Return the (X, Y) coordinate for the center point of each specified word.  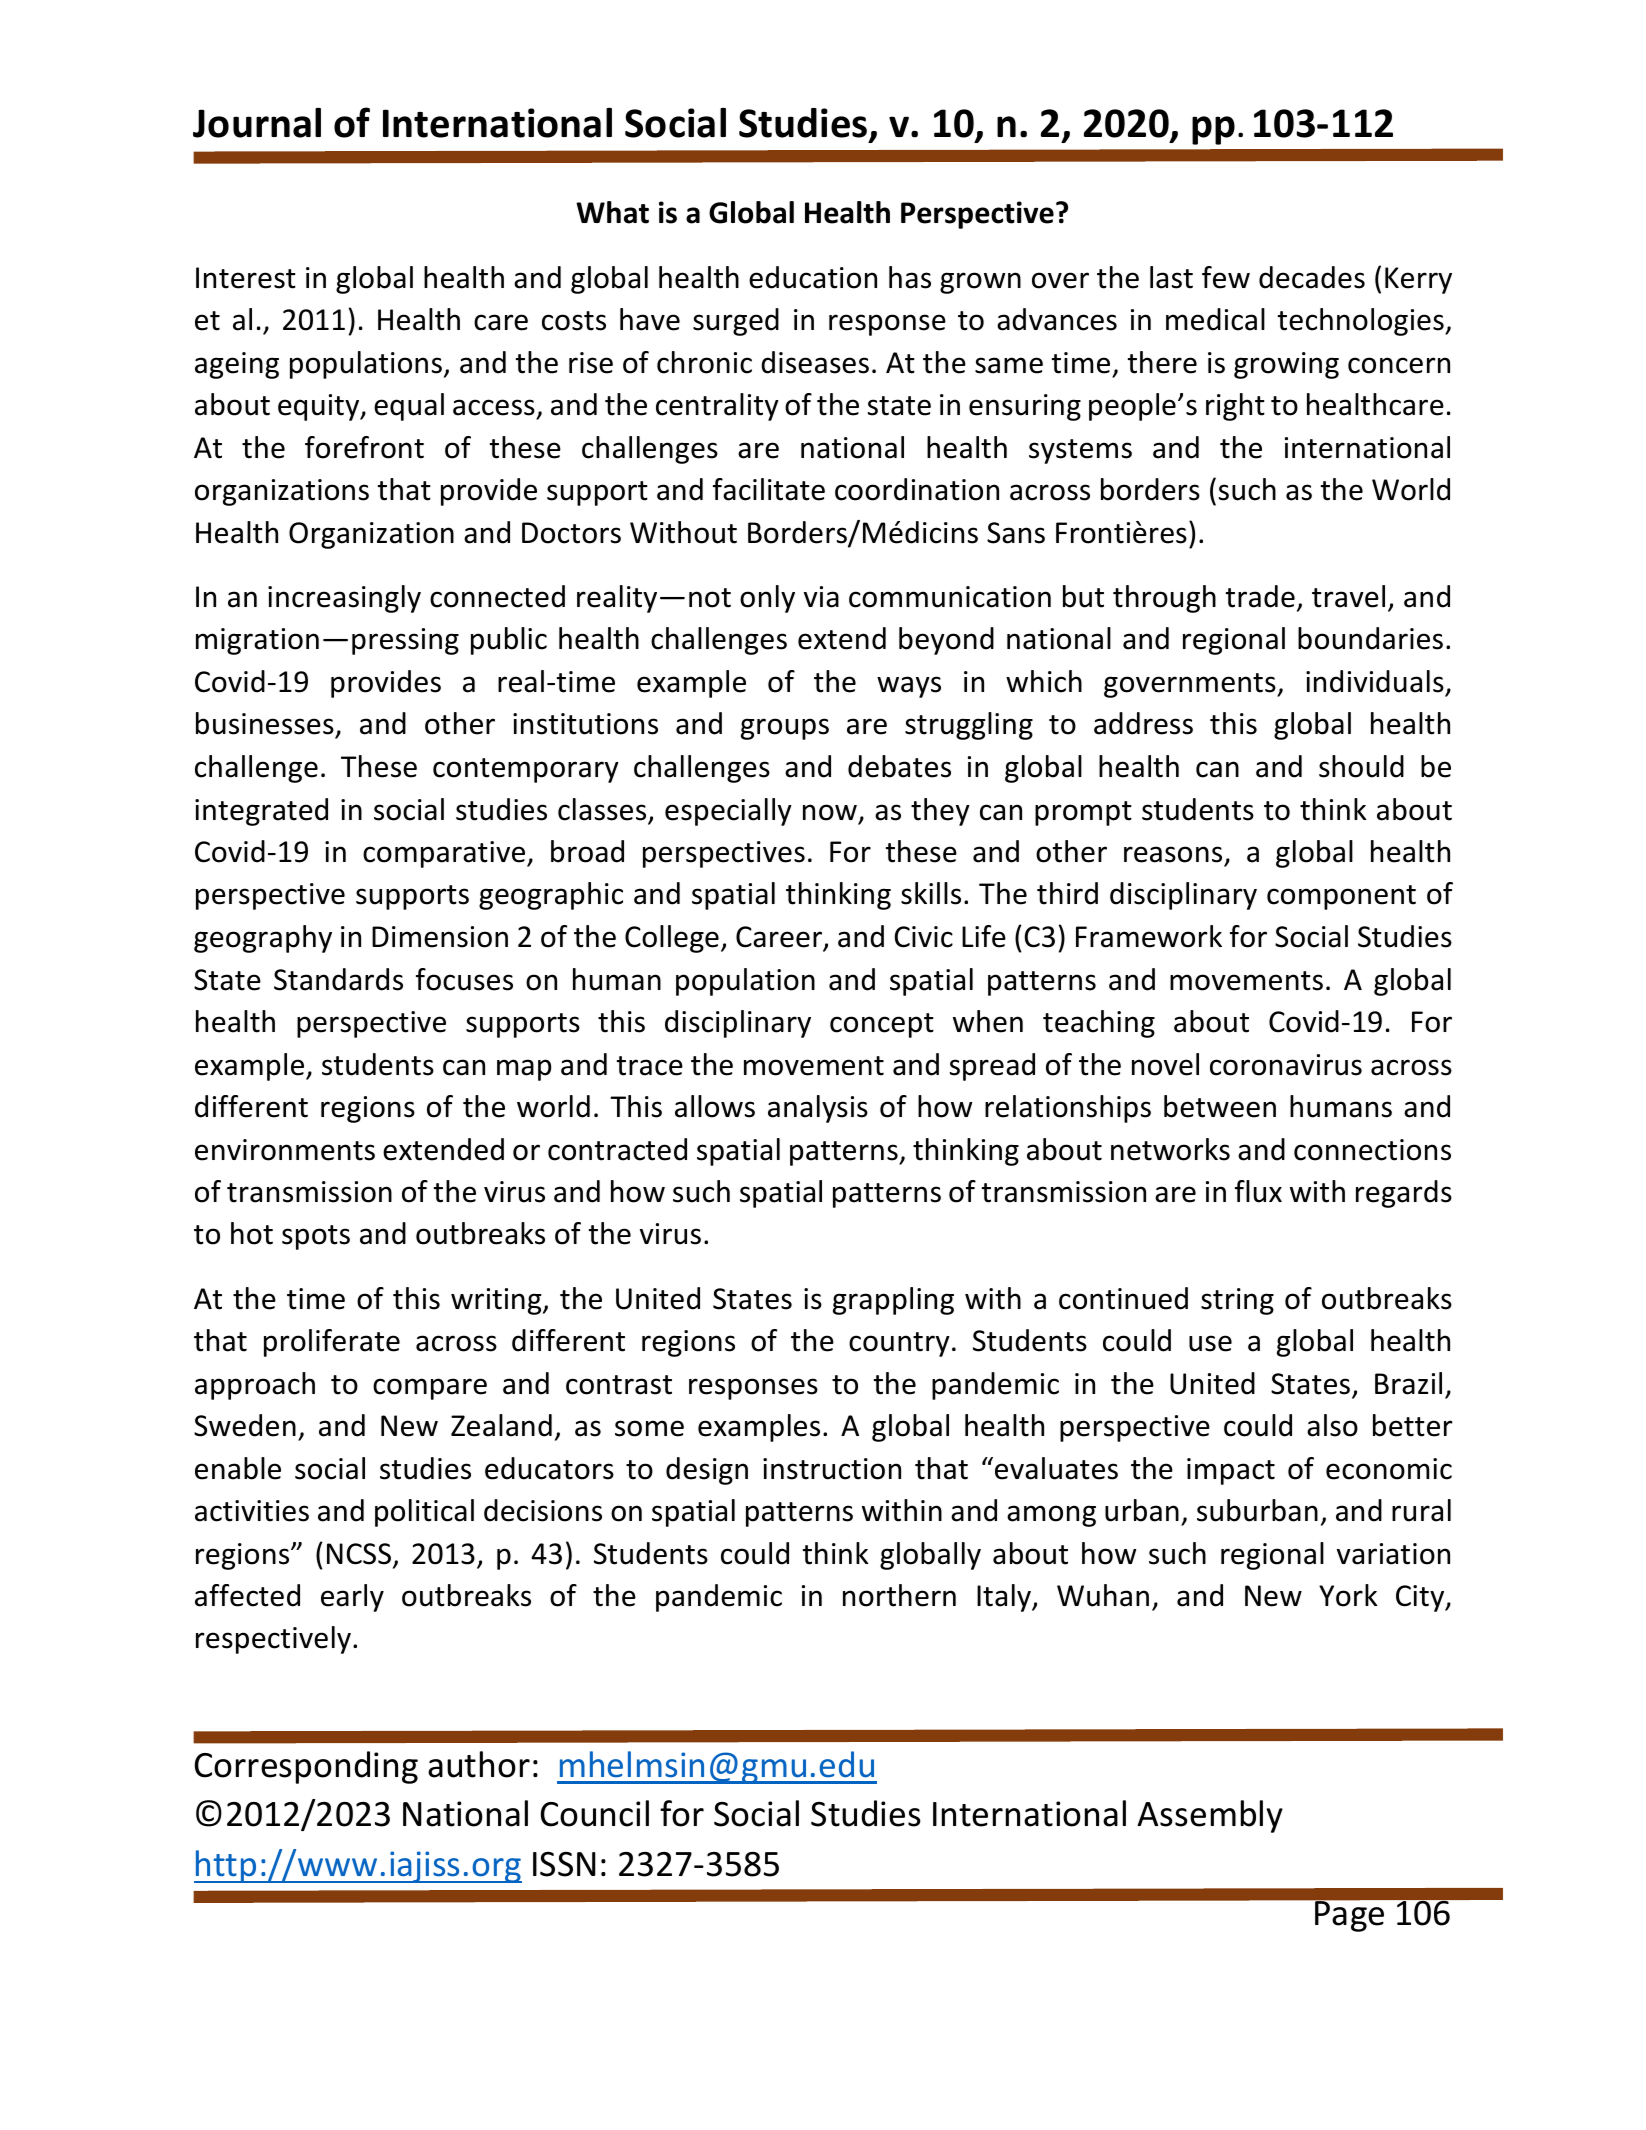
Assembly (1210, 1816)
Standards (338, 979)
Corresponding (306, 1767)
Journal (257, 123)
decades (1312, 277)
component (1341, 897)
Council (594, 1813)
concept (882, 1025)
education (813, 277)
